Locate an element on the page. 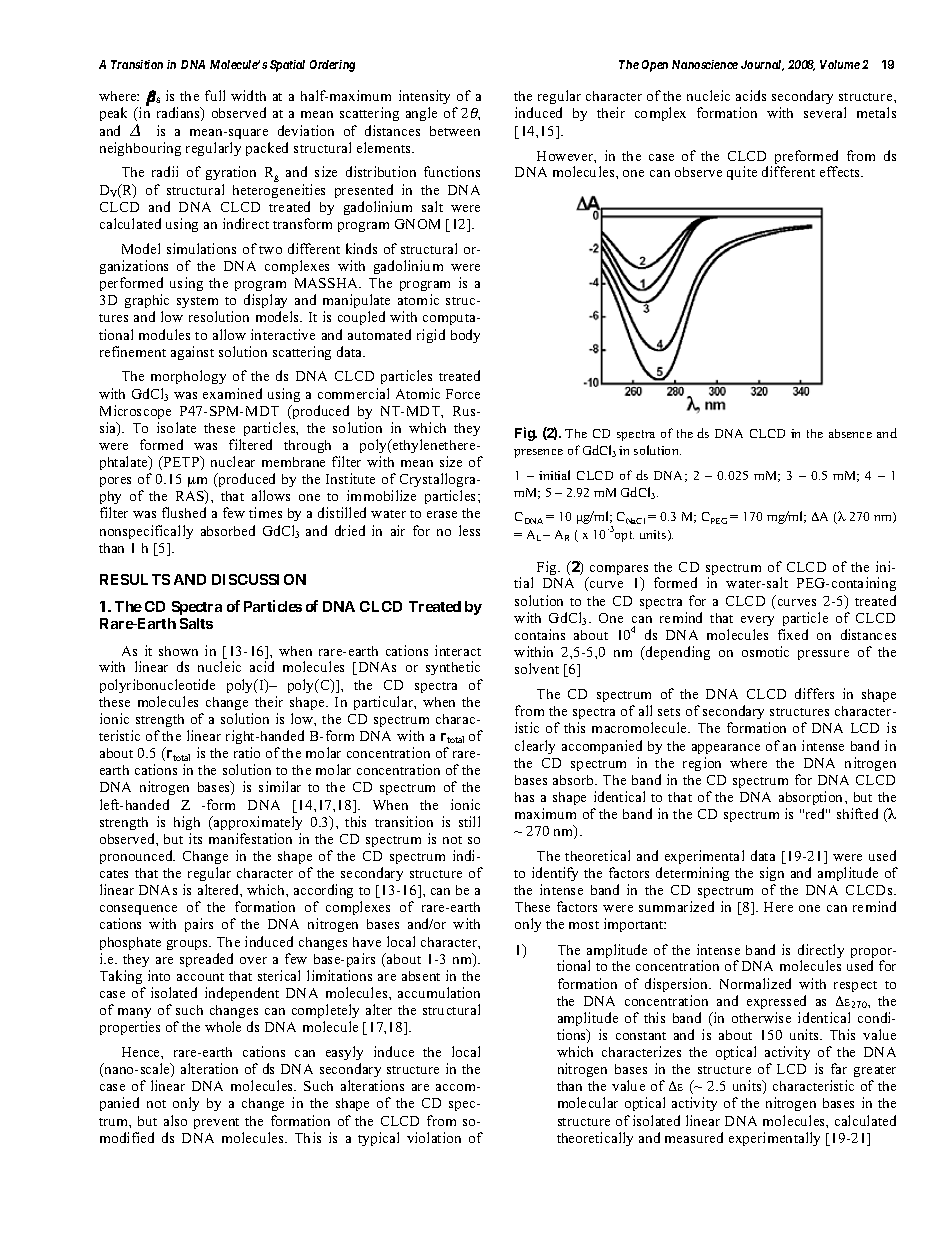  violation is located at coordinates (434, 1137).
